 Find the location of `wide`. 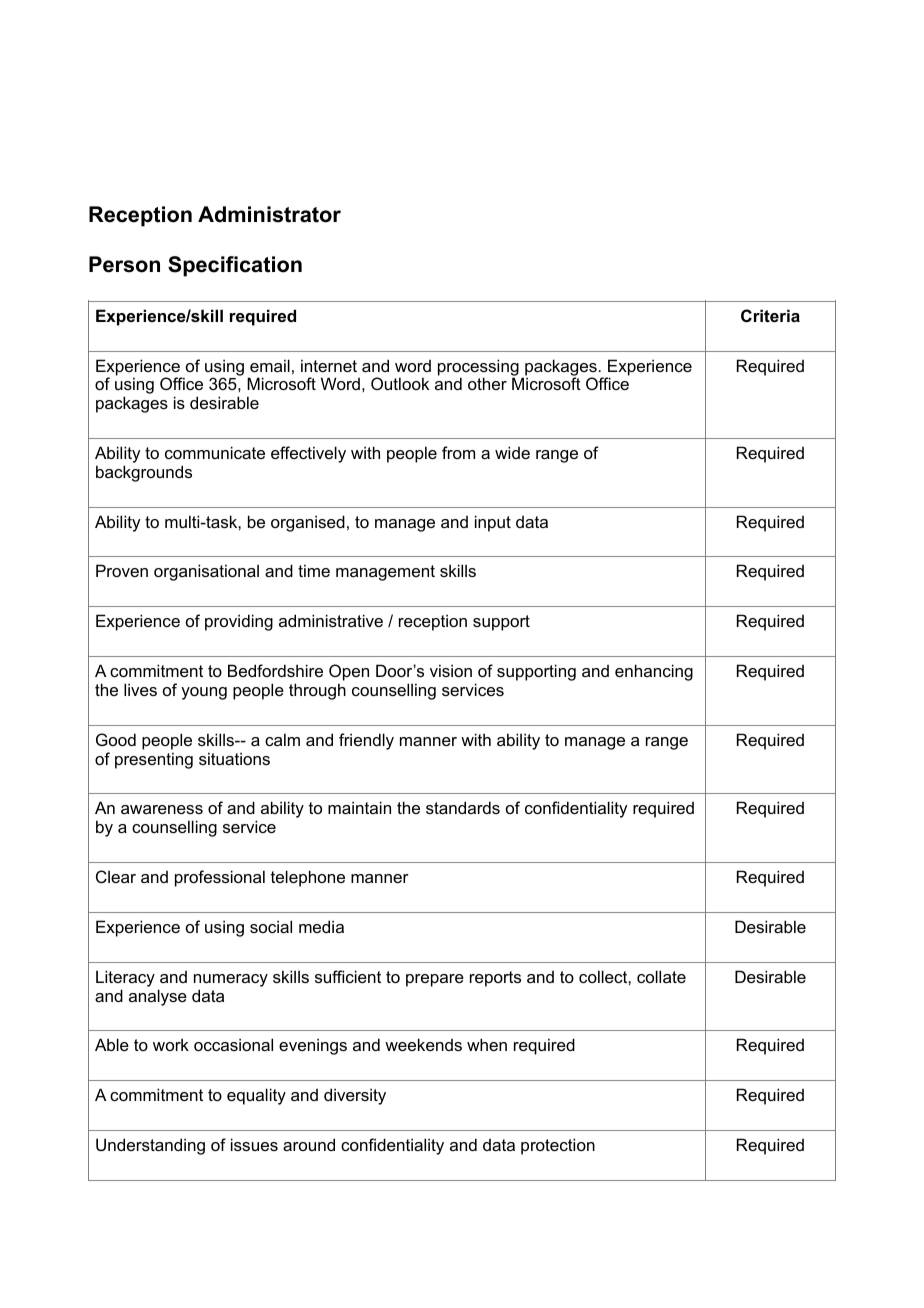

wide is located at coordinates (512, 452).
